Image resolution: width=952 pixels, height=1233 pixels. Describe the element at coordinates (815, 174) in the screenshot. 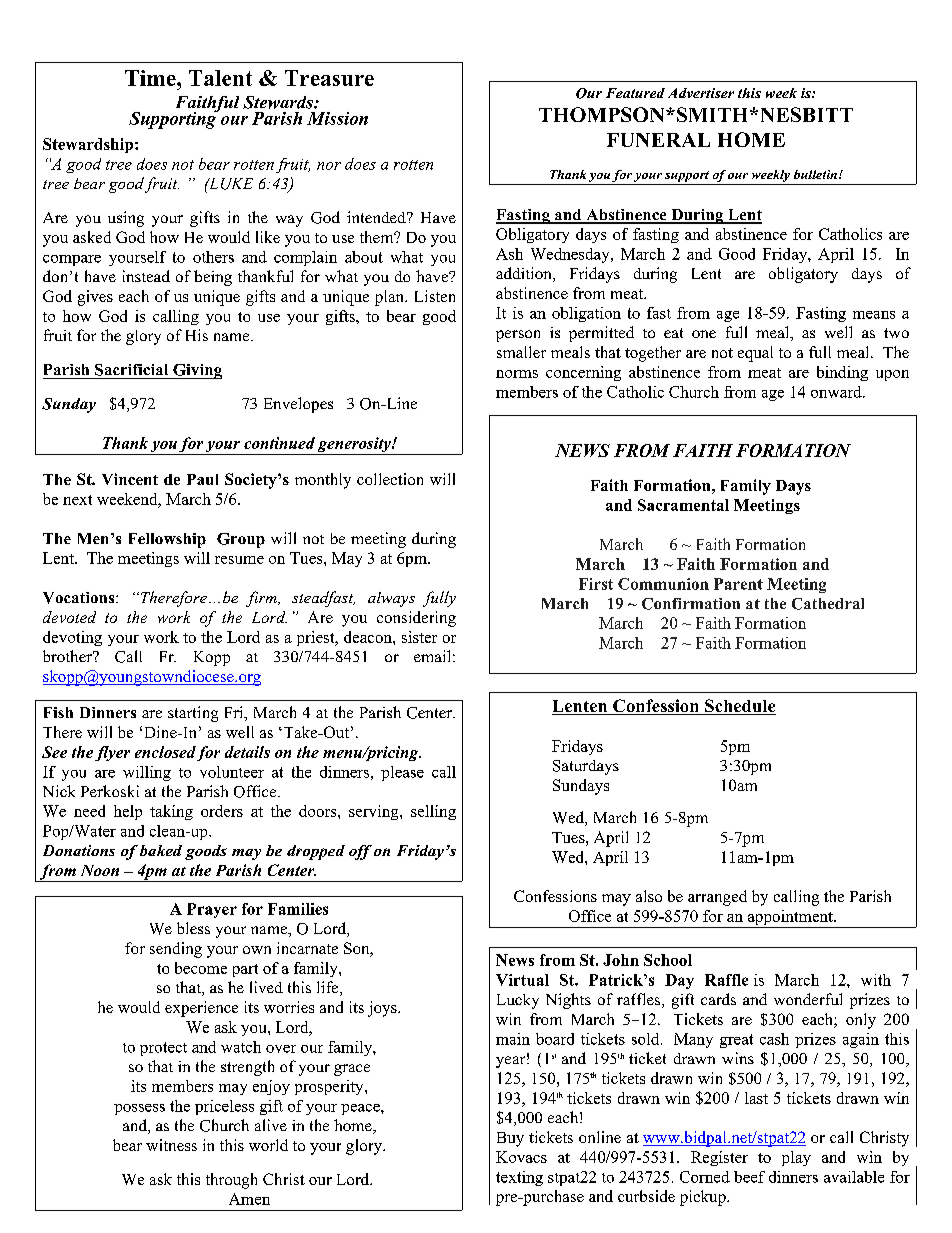

I see `bulletin` at that location.
